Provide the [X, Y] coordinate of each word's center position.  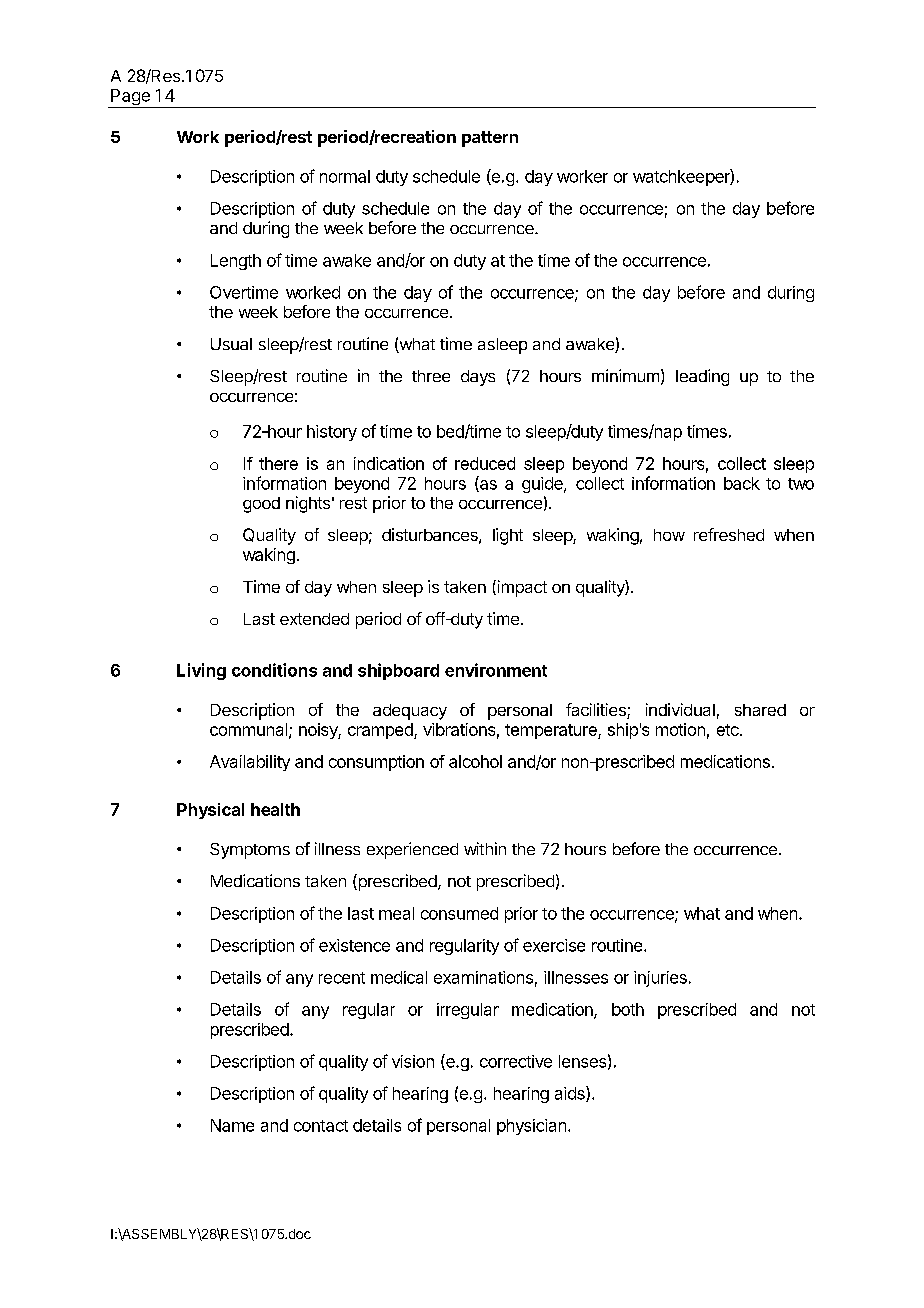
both [628, 1009]
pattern [490, 139]
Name [232, 1125]
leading [702, 377]
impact [521, 588]
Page [130, 98]
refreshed [729, 534]
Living [201, 671]
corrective [516, 1061]
